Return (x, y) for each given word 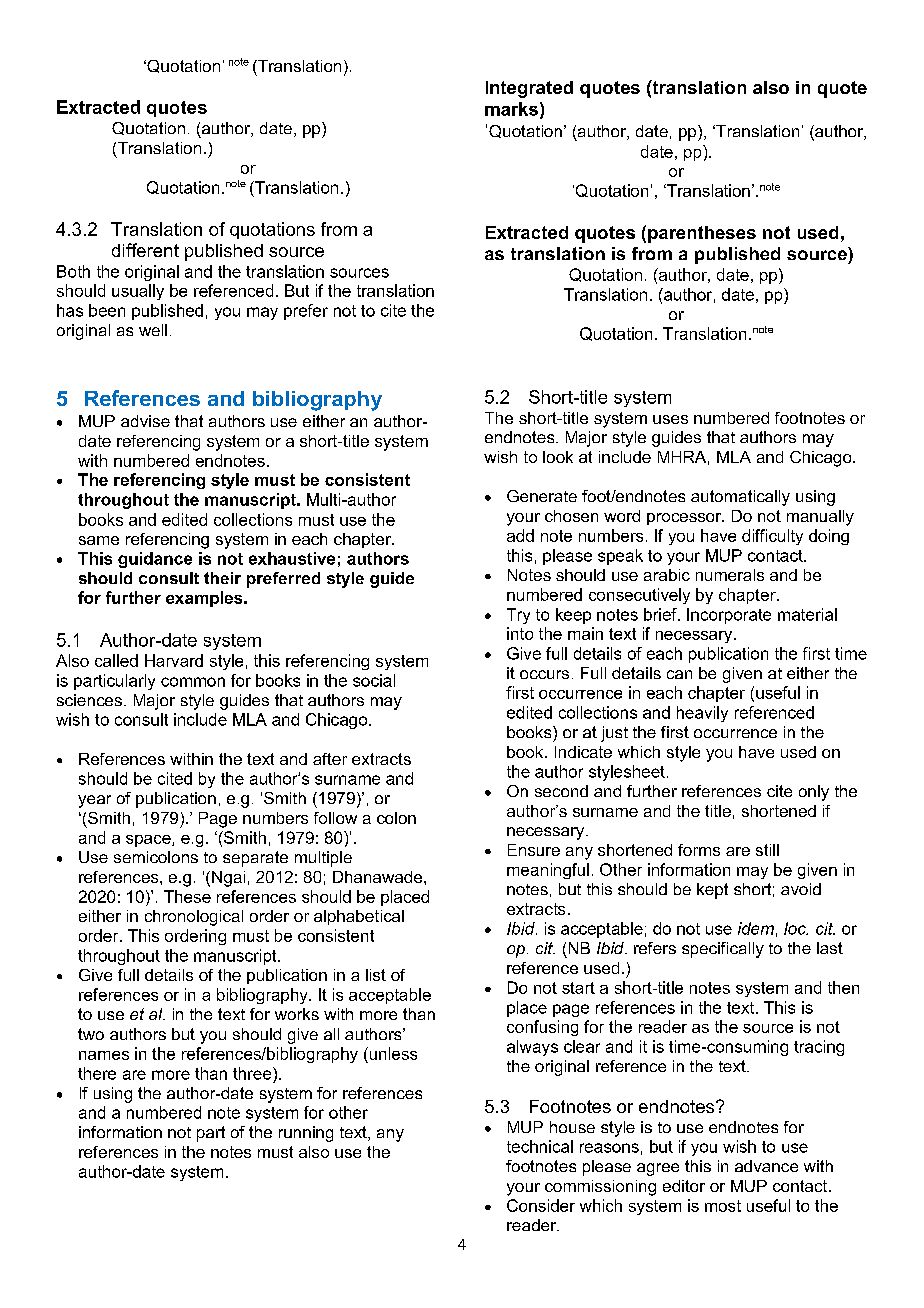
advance (766, 1166)
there (97, 1073)
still (767, 850)
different (145, 250)
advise (145, 421)
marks (511, 109)
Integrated (529, 89)
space (149, 841)
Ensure (534, 850)
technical (540, 1146)
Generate (542, 496)
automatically (740, 498)
